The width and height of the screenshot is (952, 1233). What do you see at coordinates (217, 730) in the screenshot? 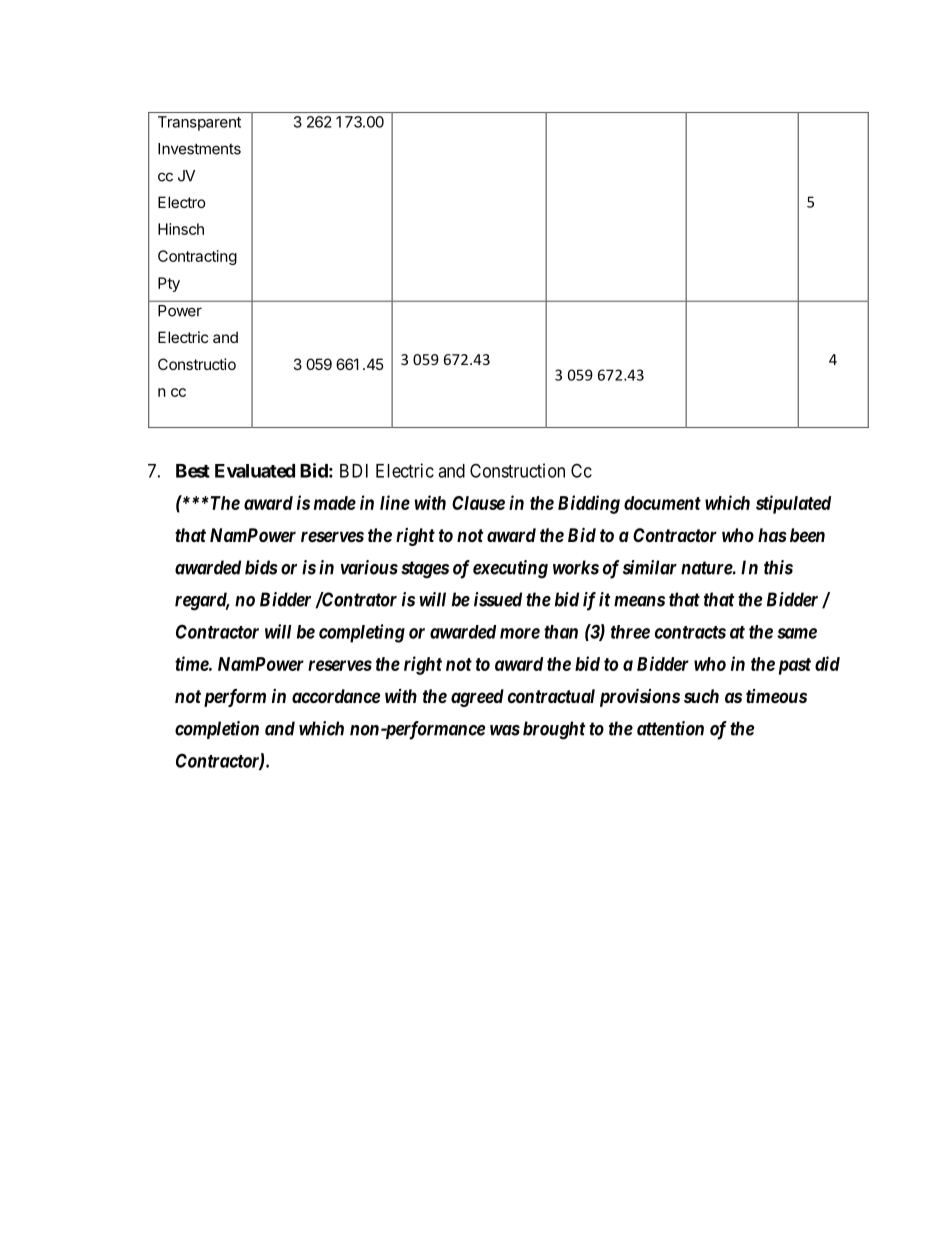
I see `completion` at bounding box center [217, 730].
